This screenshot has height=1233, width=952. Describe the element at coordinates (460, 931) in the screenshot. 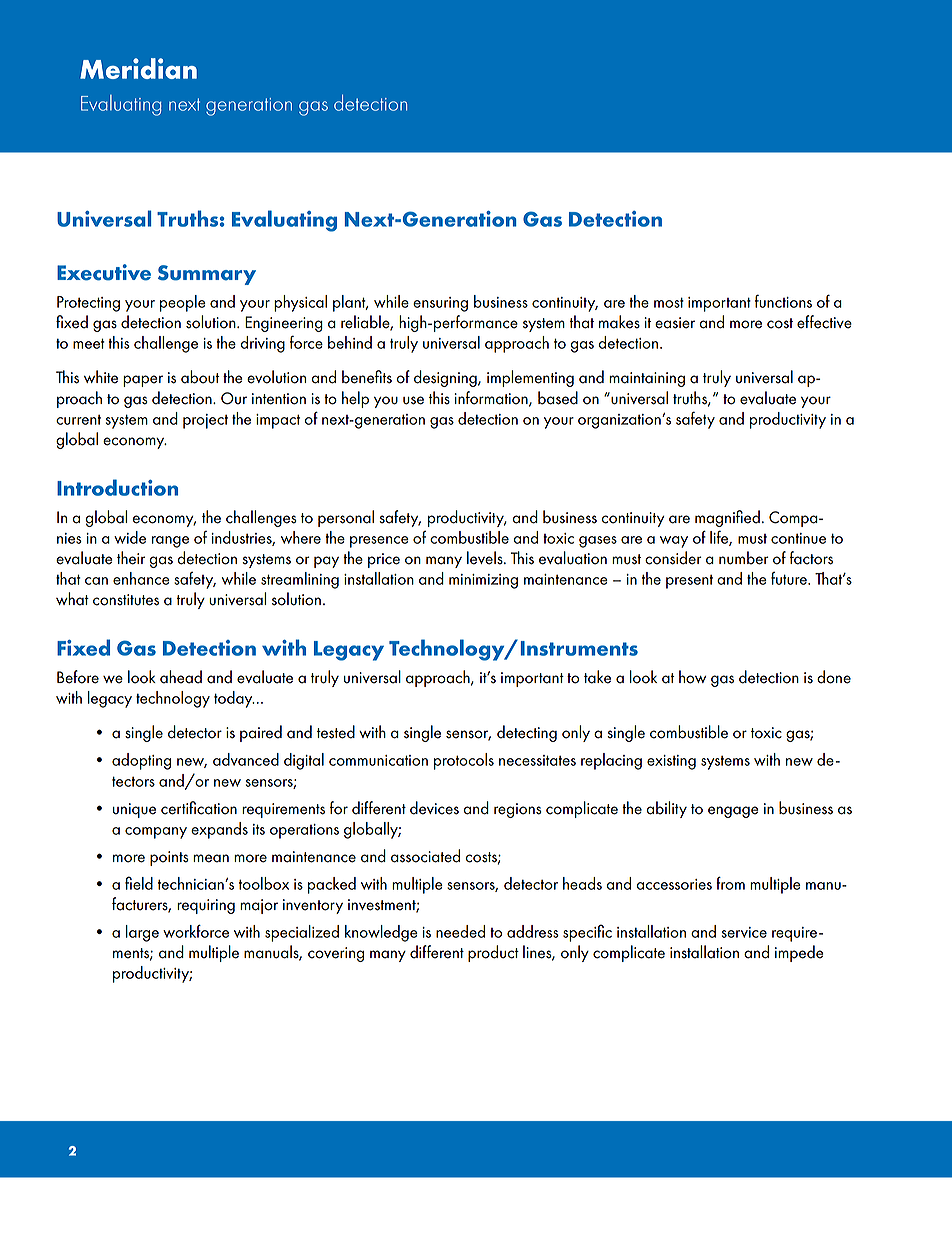

I see `needed` at that location.
